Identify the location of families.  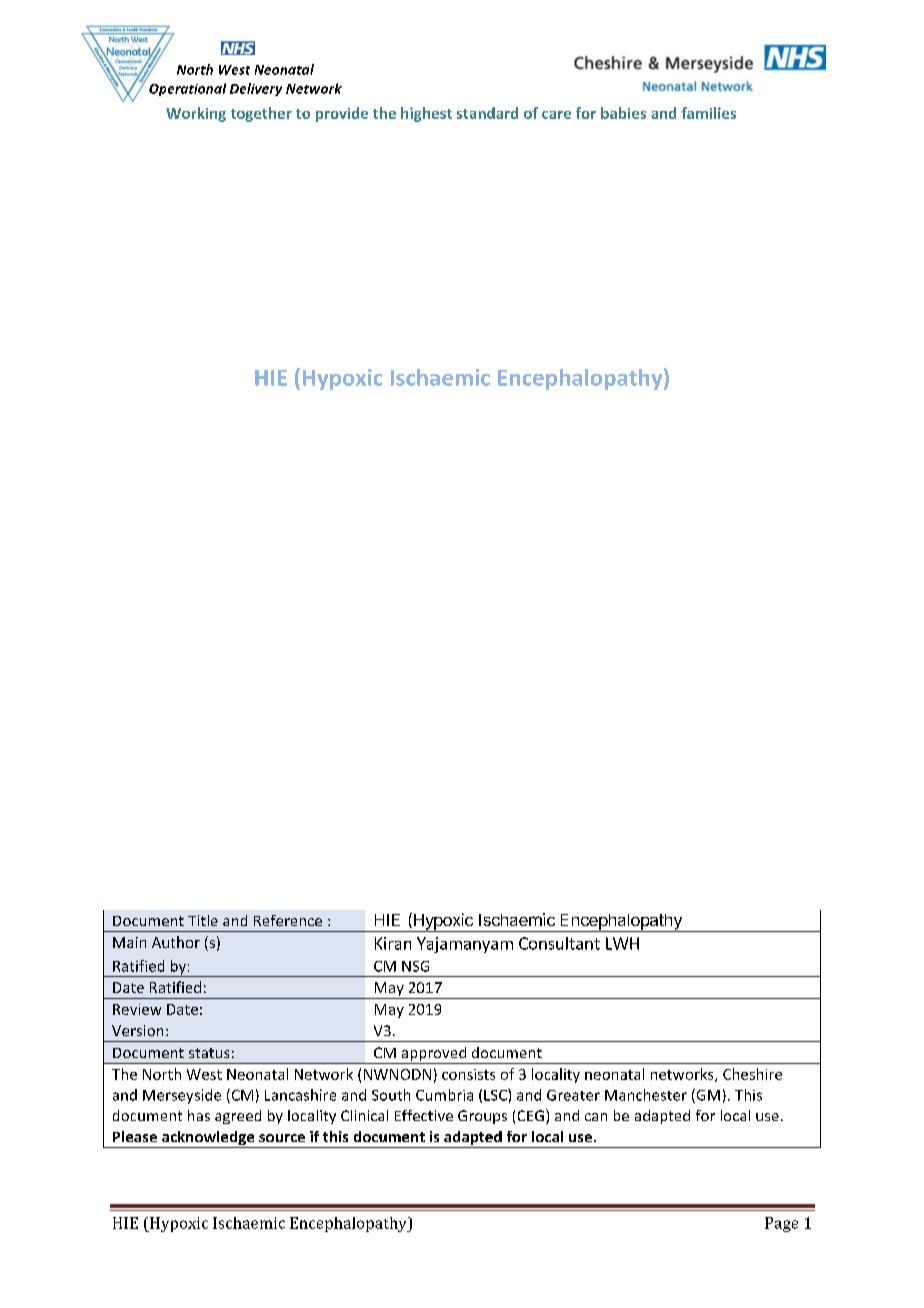
(708, 113).
